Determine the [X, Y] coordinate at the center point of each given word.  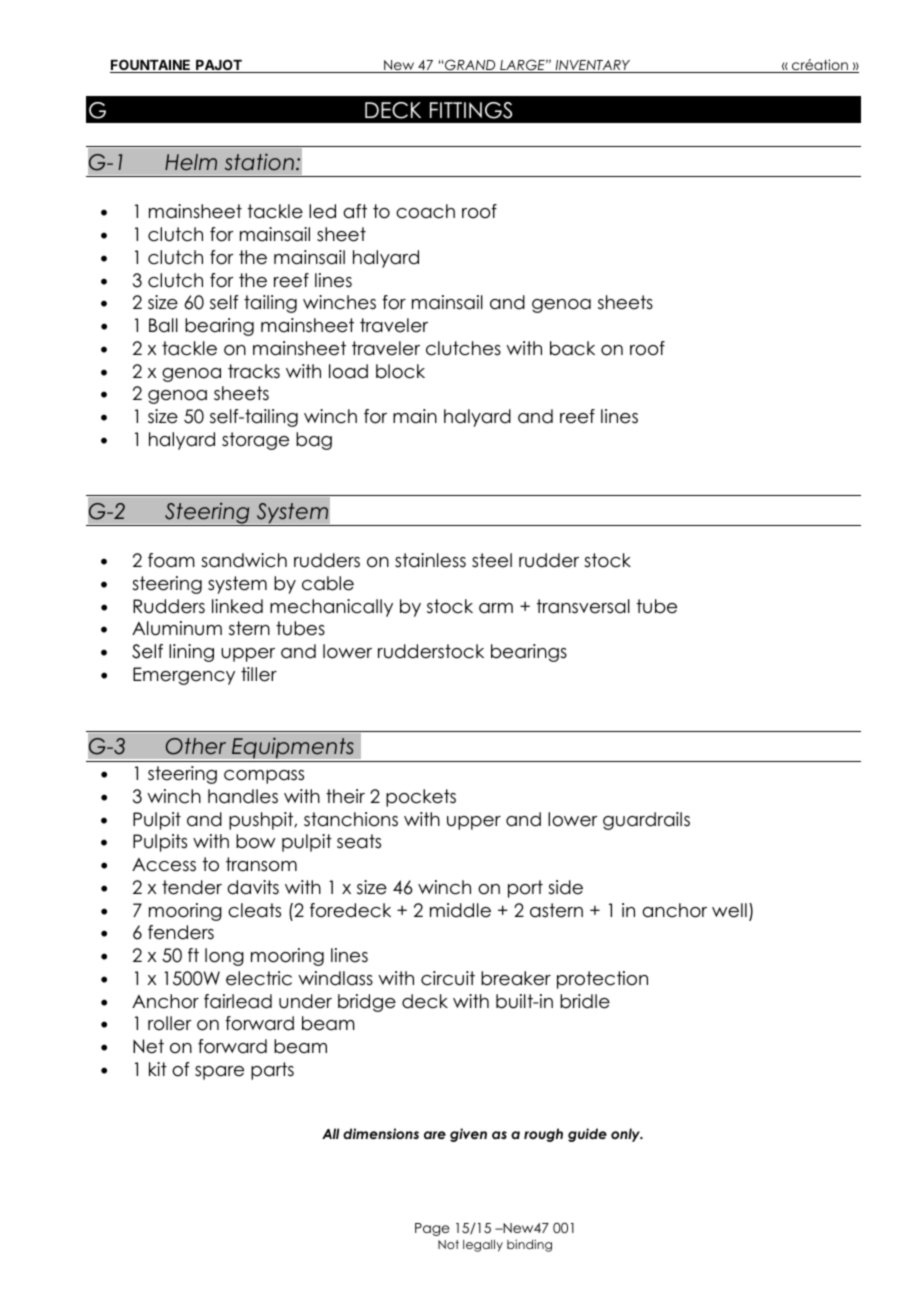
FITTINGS [471, 110]
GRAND [470, 66]
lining [191, 653]
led [322, 211]
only [626, 1135]
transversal [583, 606]
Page [432, 1229]
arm [496, 608]
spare [219, 1073]
